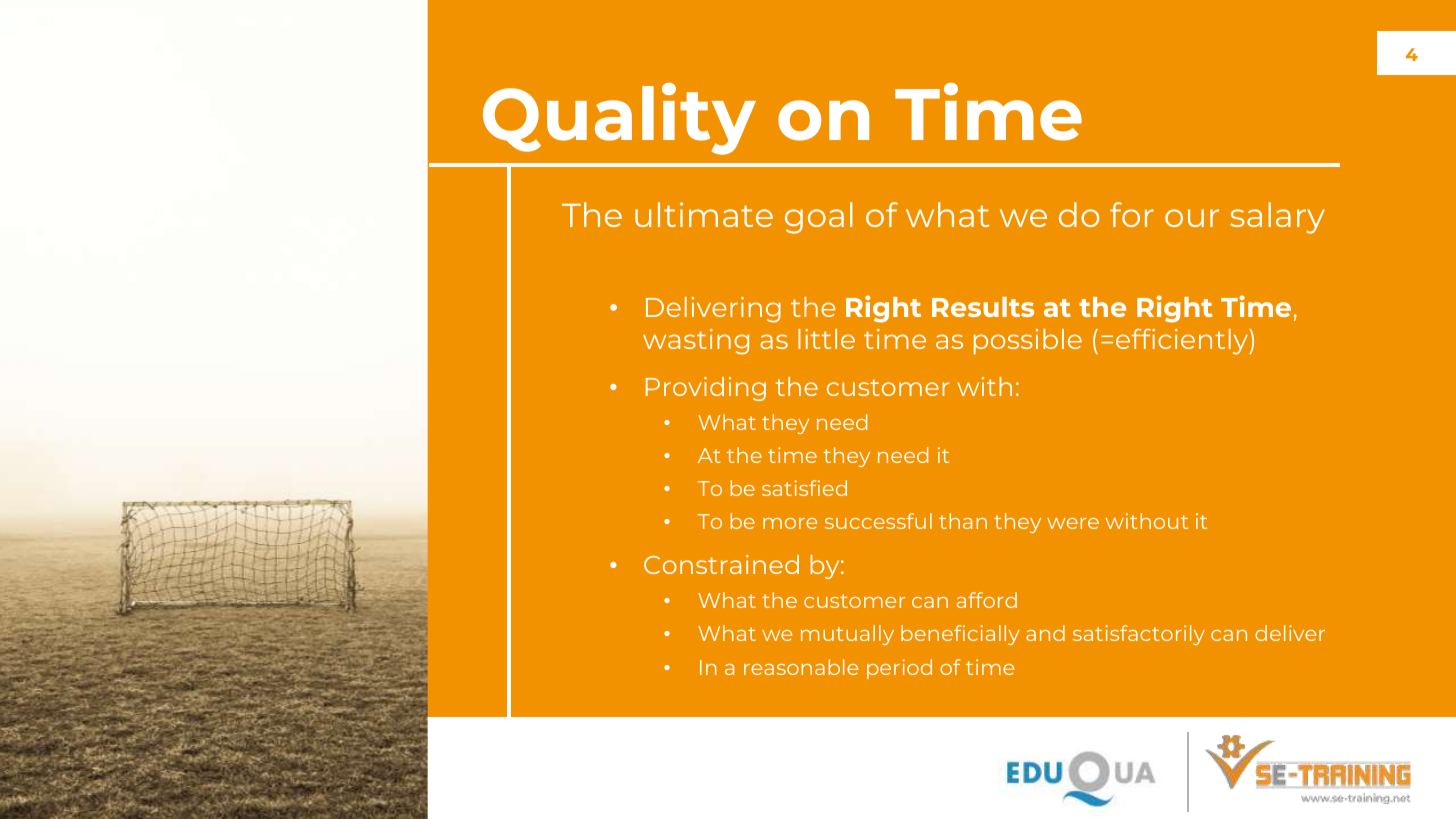  What do you see at coordinates (983, 307) in the image?
I see `Results` at bounding box center [983, 307].
